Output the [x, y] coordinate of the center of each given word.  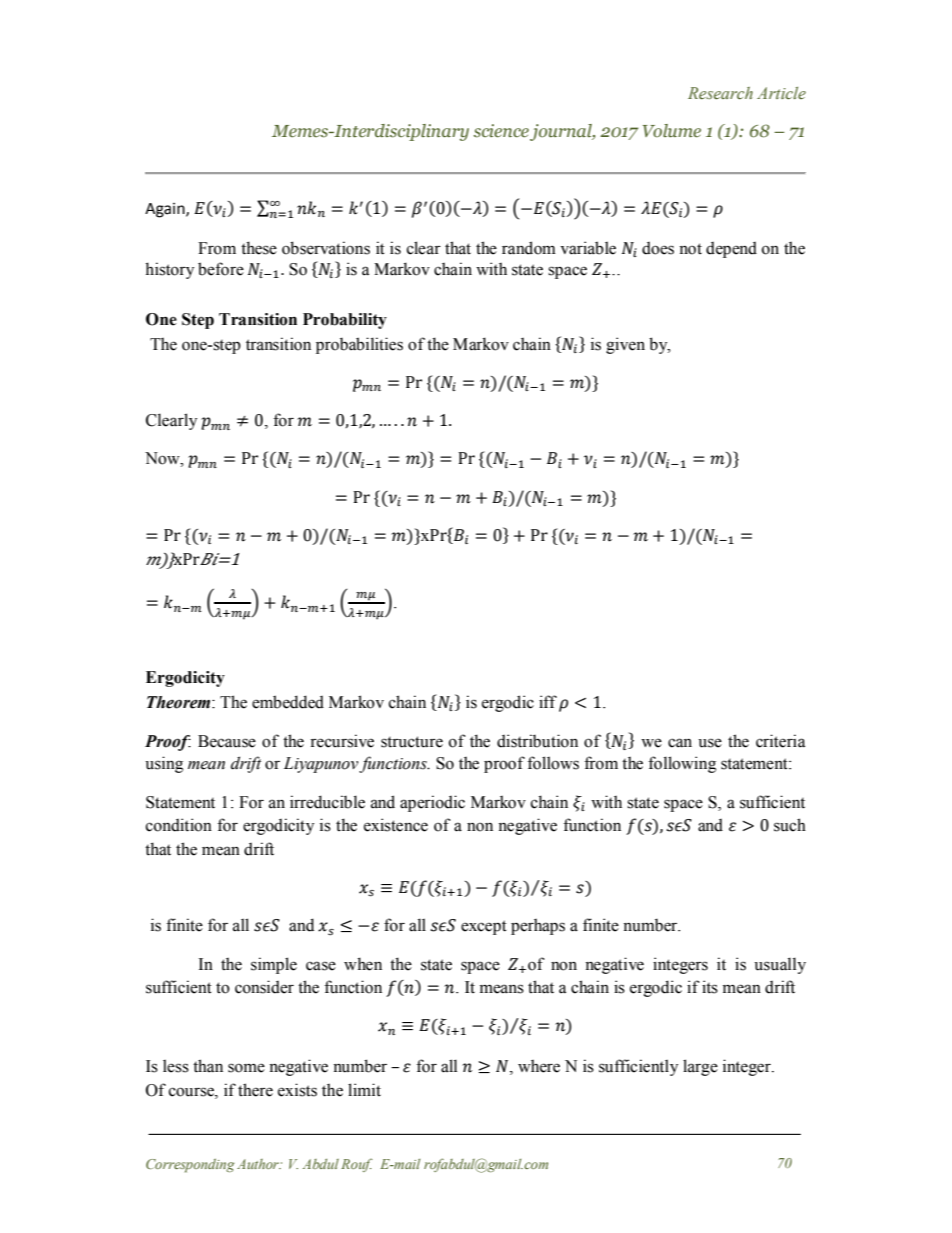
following [682, 764]
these [259, 248]
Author [259, 1164]
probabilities [359, 345]
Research [720, 93]
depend [731, 250]
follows [553, 763]
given [625, 345]
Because [227, 741]
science [501, 131]
